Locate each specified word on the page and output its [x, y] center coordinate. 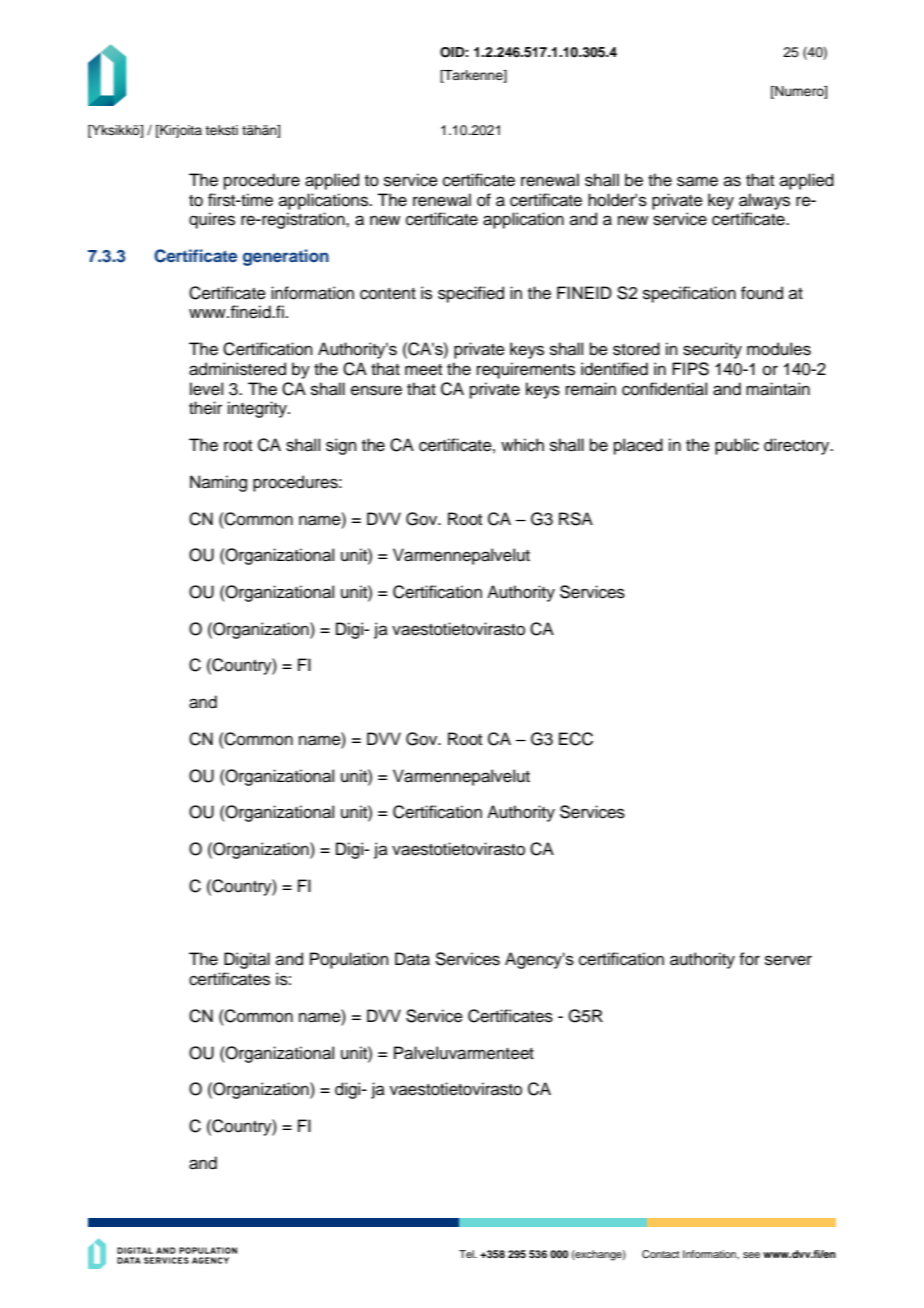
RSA [576, 519]
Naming [218, 483]
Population [349, 960]
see [751, 1255]
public [737, 446]
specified [471, 294]
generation [286, 257]
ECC [576, 739]
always [764, 201]
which [522, 445]
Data [412, 959]
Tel [467, 1254]
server [788, 960]
